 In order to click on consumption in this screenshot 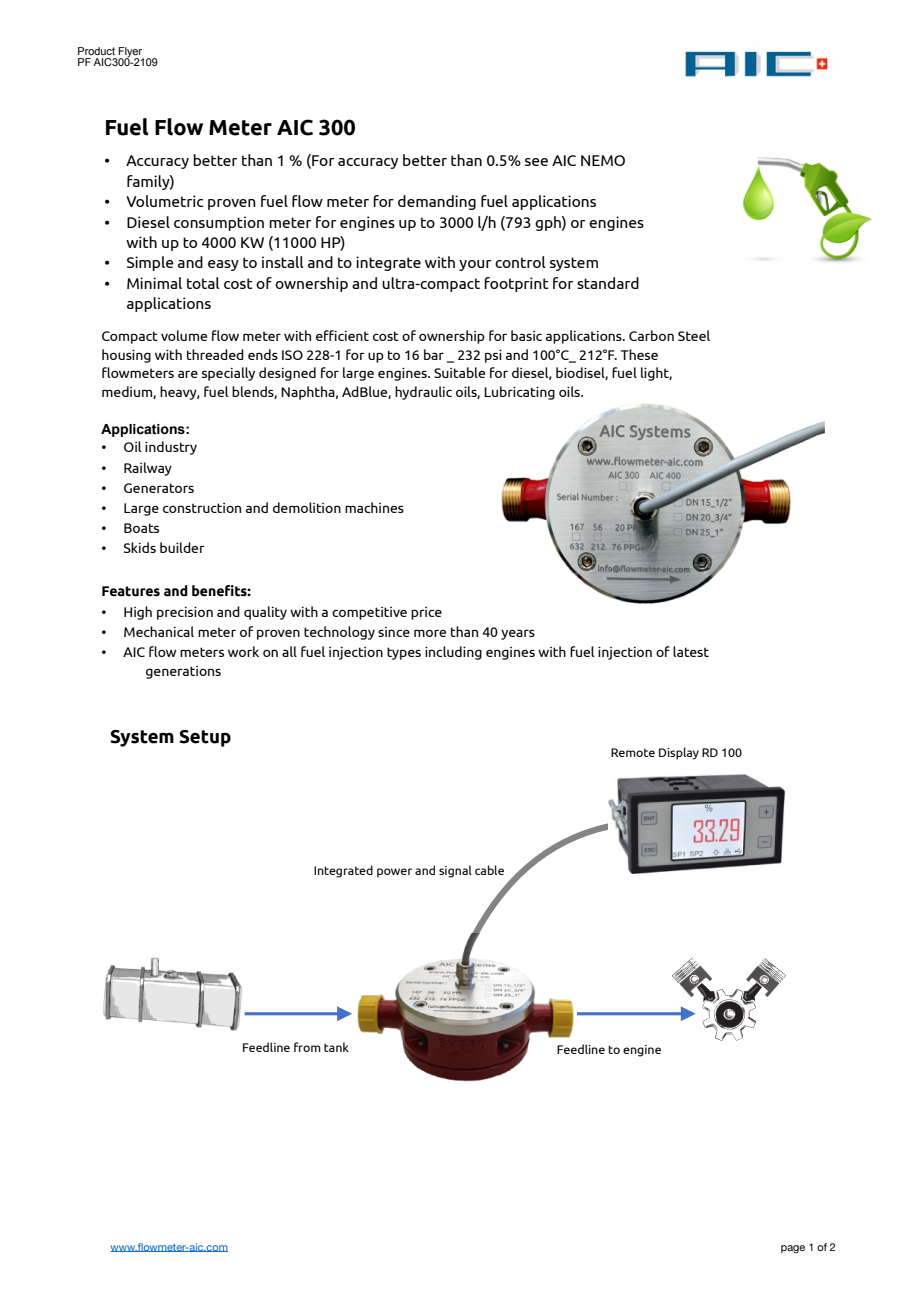, I will do `click(219, 223)`.
